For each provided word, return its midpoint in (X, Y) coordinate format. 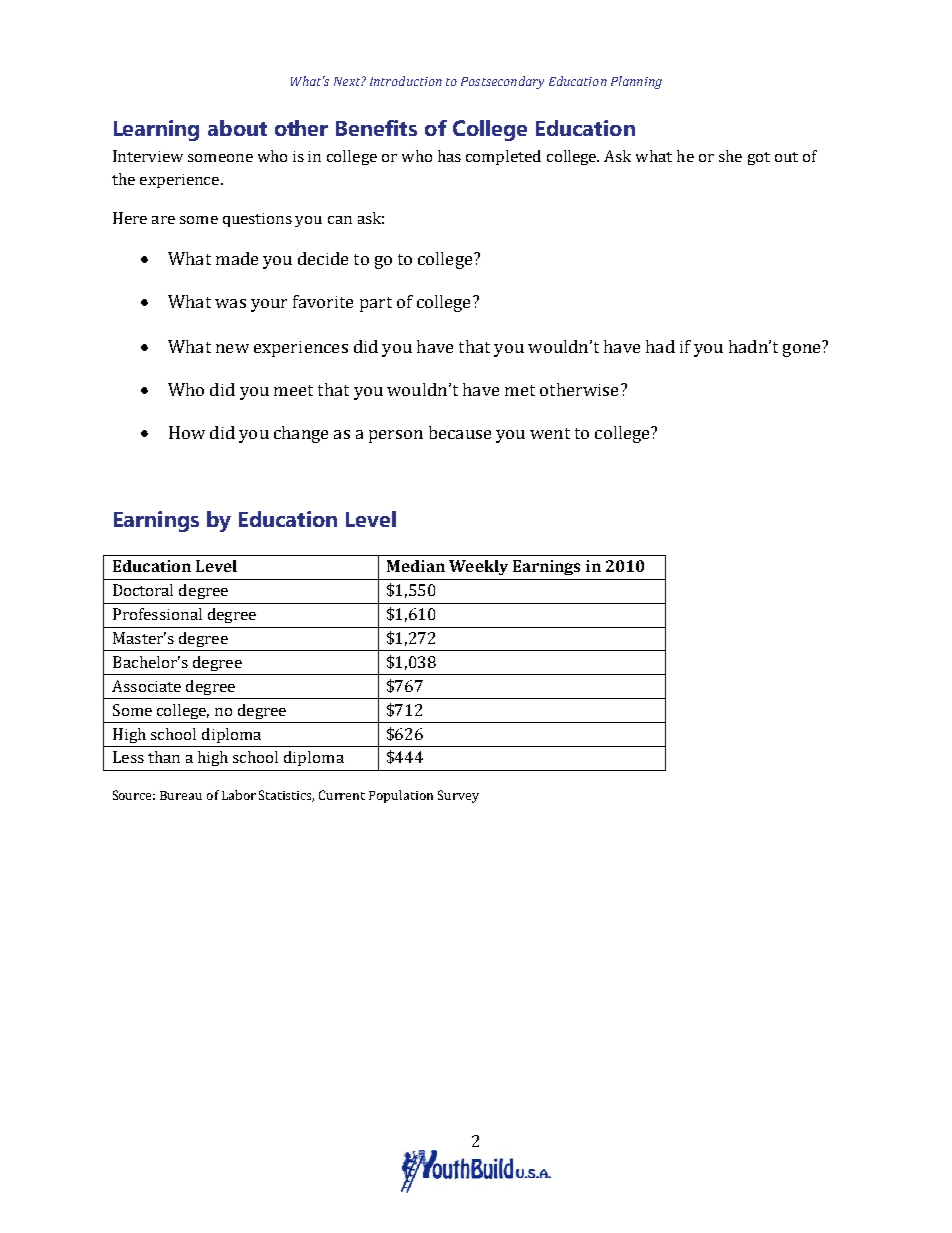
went (550, 433)
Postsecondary (502, 82)
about (237, 128)
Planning (636, 82)
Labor (239, 795)
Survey (458, 796)
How (187, 432)
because (460, 432)
